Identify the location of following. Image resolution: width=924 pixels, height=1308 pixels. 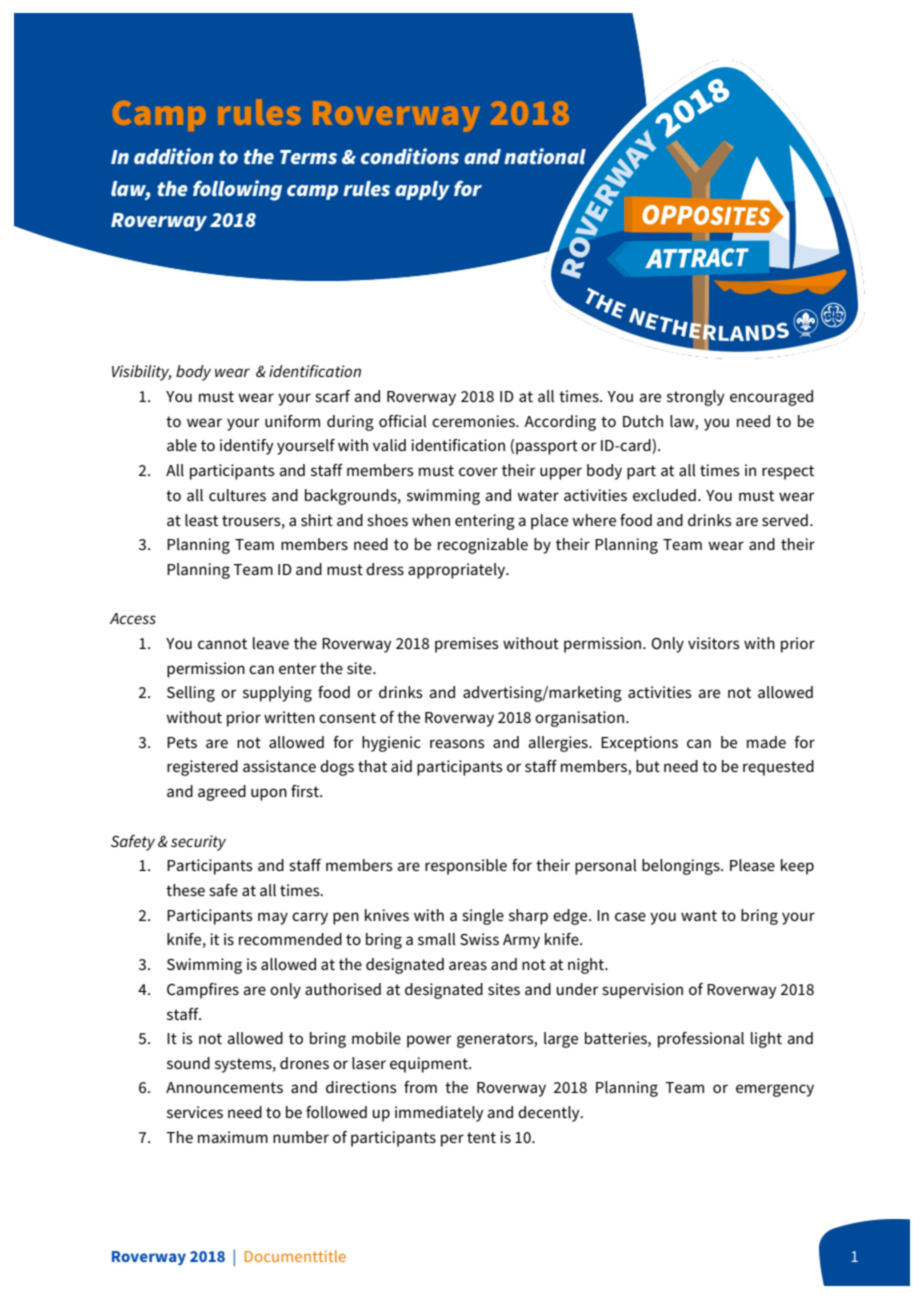
(237, 190).
